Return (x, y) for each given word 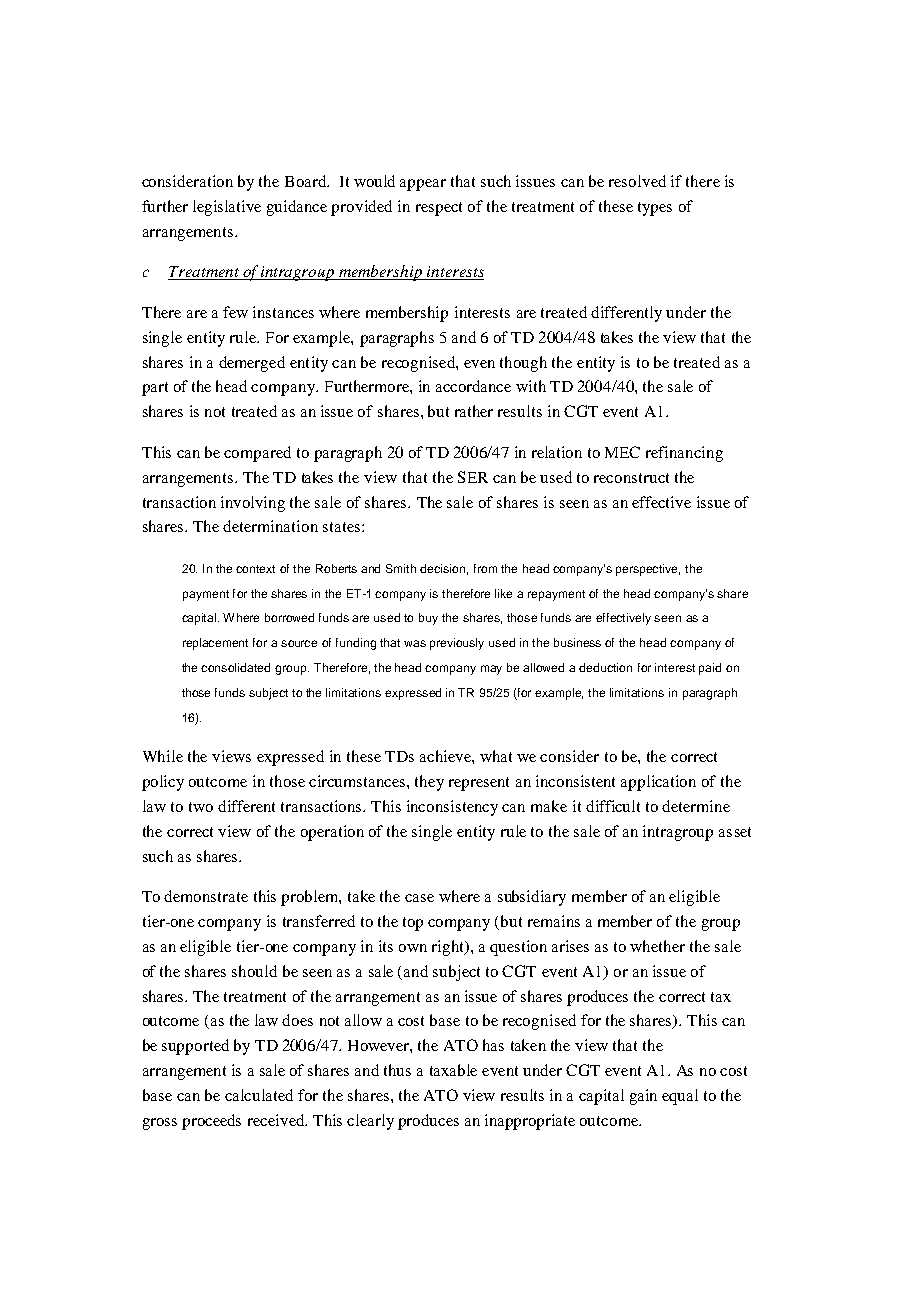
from (485, 568)
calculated (259, 1095)
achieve (446, 756)
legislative (227, 208)
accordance (473, 386)
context (255, 569)
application (658, 783)
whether (657, 946)
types (655, 209)
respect (439, 209)
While (163, 756)
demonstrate (206, 896)
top (413, 924)
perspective (648, 570)
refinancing (684, 454)
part (155, 389)
